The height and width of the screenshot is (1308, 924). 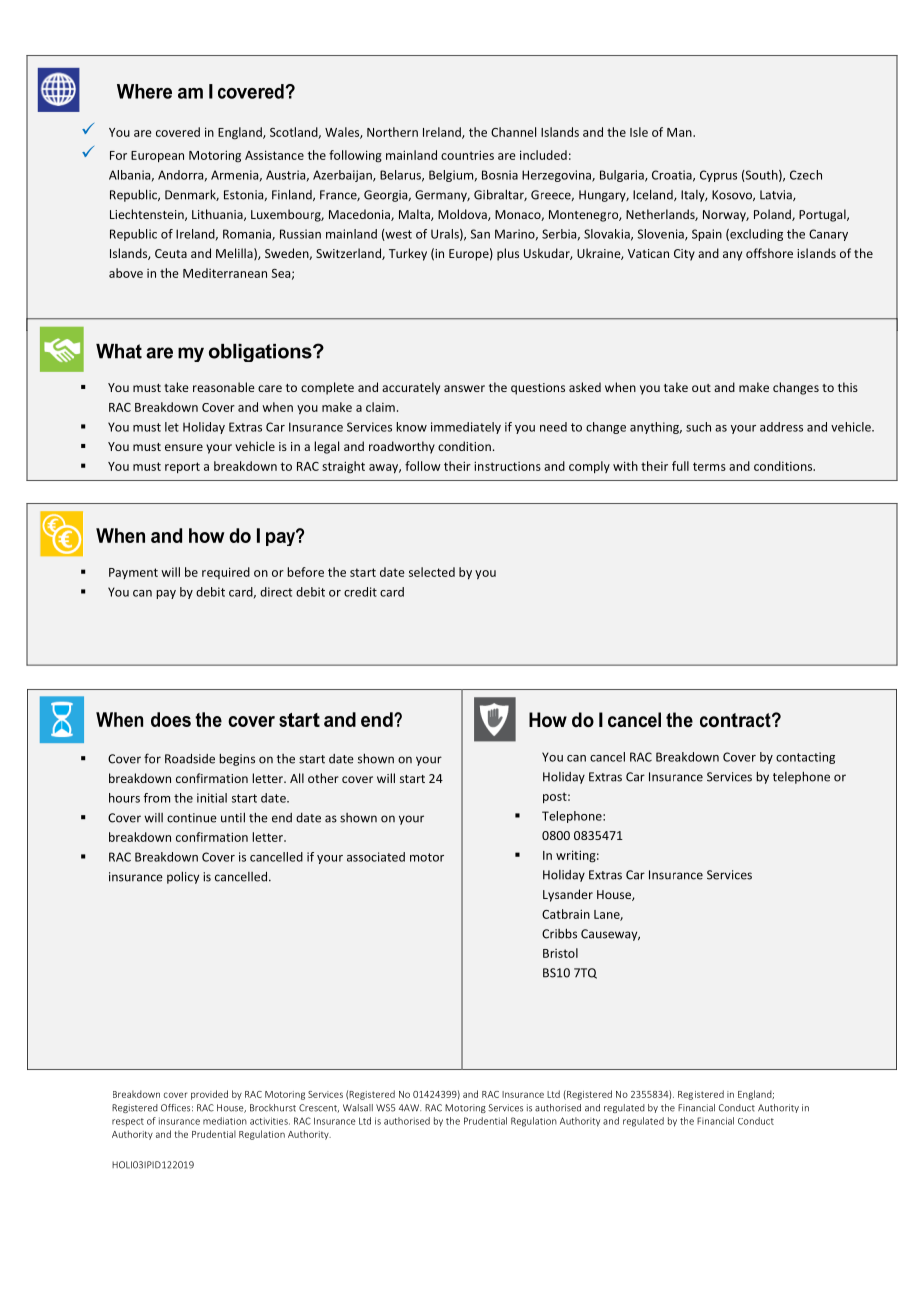 I want to click on Where, so click(x=144, y=91).
